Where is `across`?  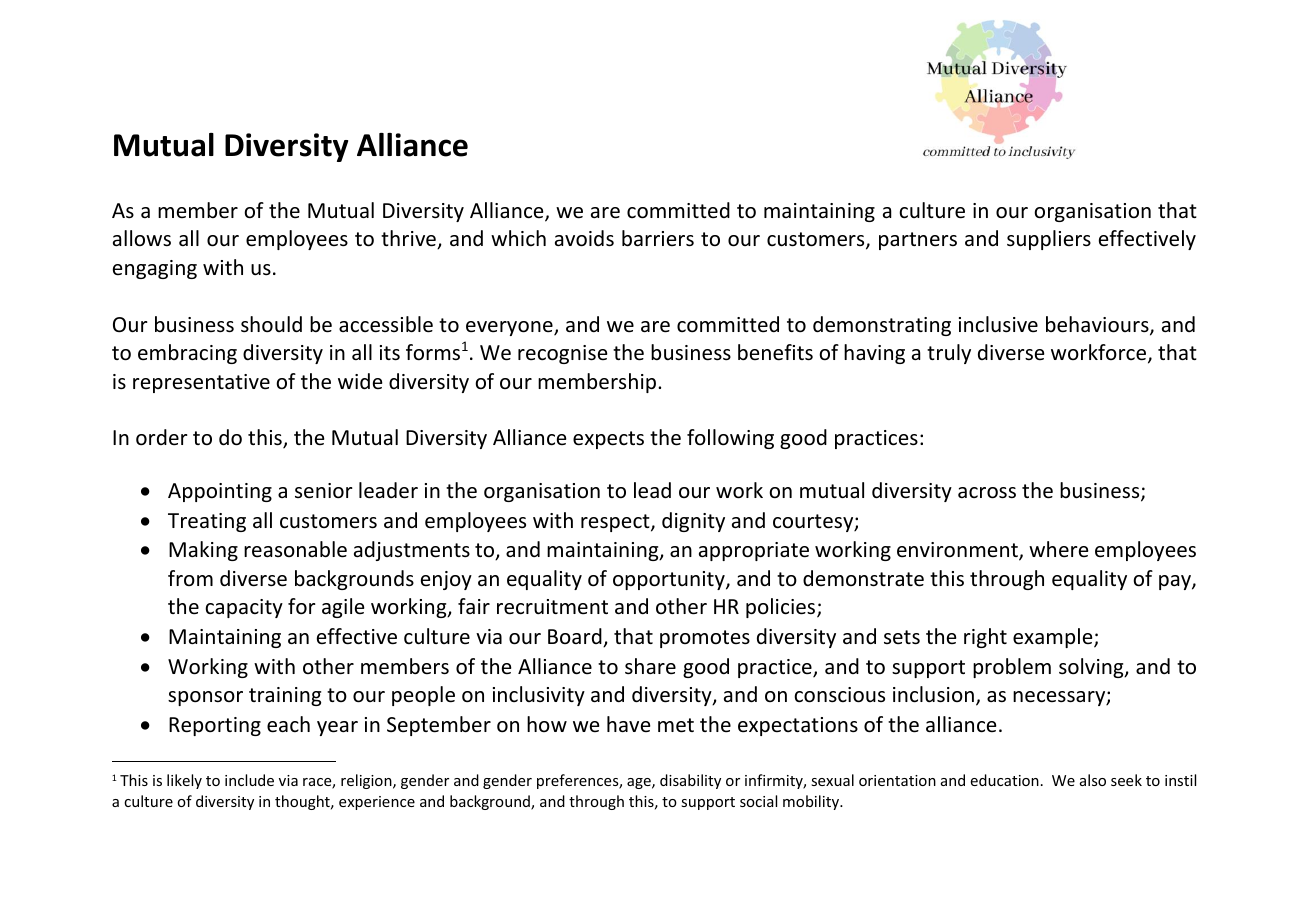 across is located at coordinates (987, 493).
